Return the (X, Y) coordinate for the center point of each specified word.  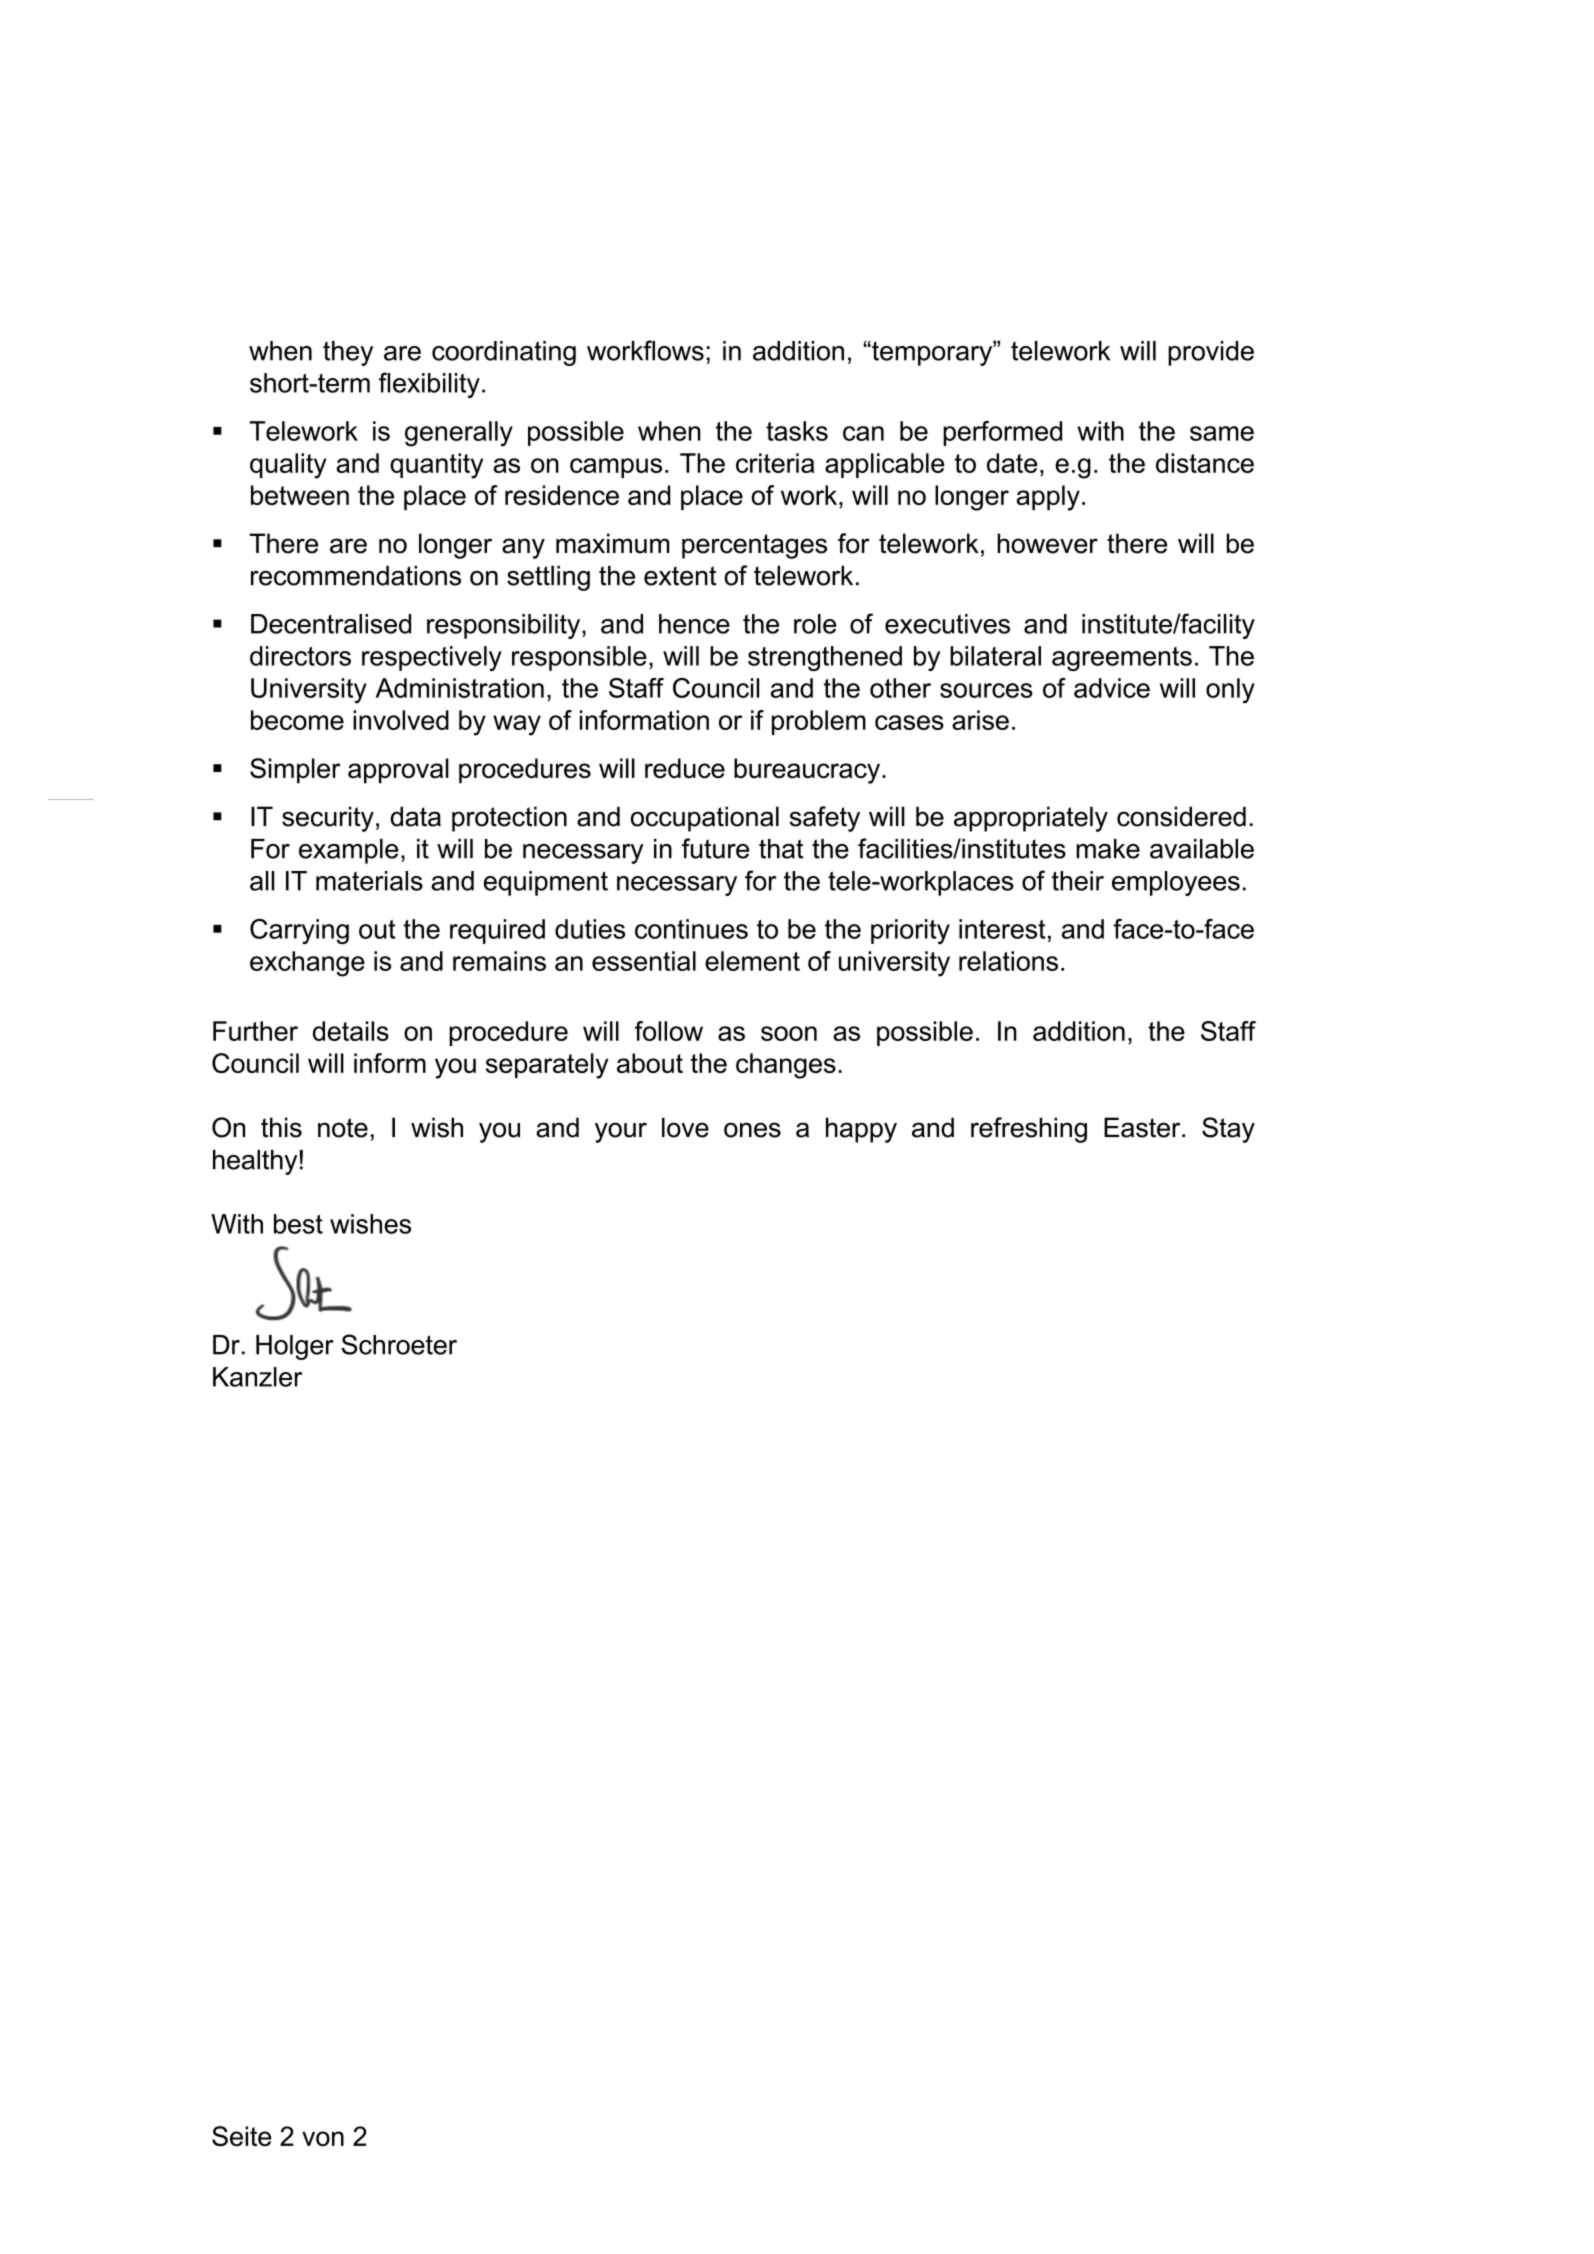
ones (752, 1130)
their (1078, 881)
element (752, 961)
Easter (1143, 1127)
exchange (307, 964)
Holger (295, 1347)
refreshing (1029, 1130)
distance (1205, 463)
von (323, 2138)
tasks (797, 431)
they (348, 353)
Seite (242, 2136)
